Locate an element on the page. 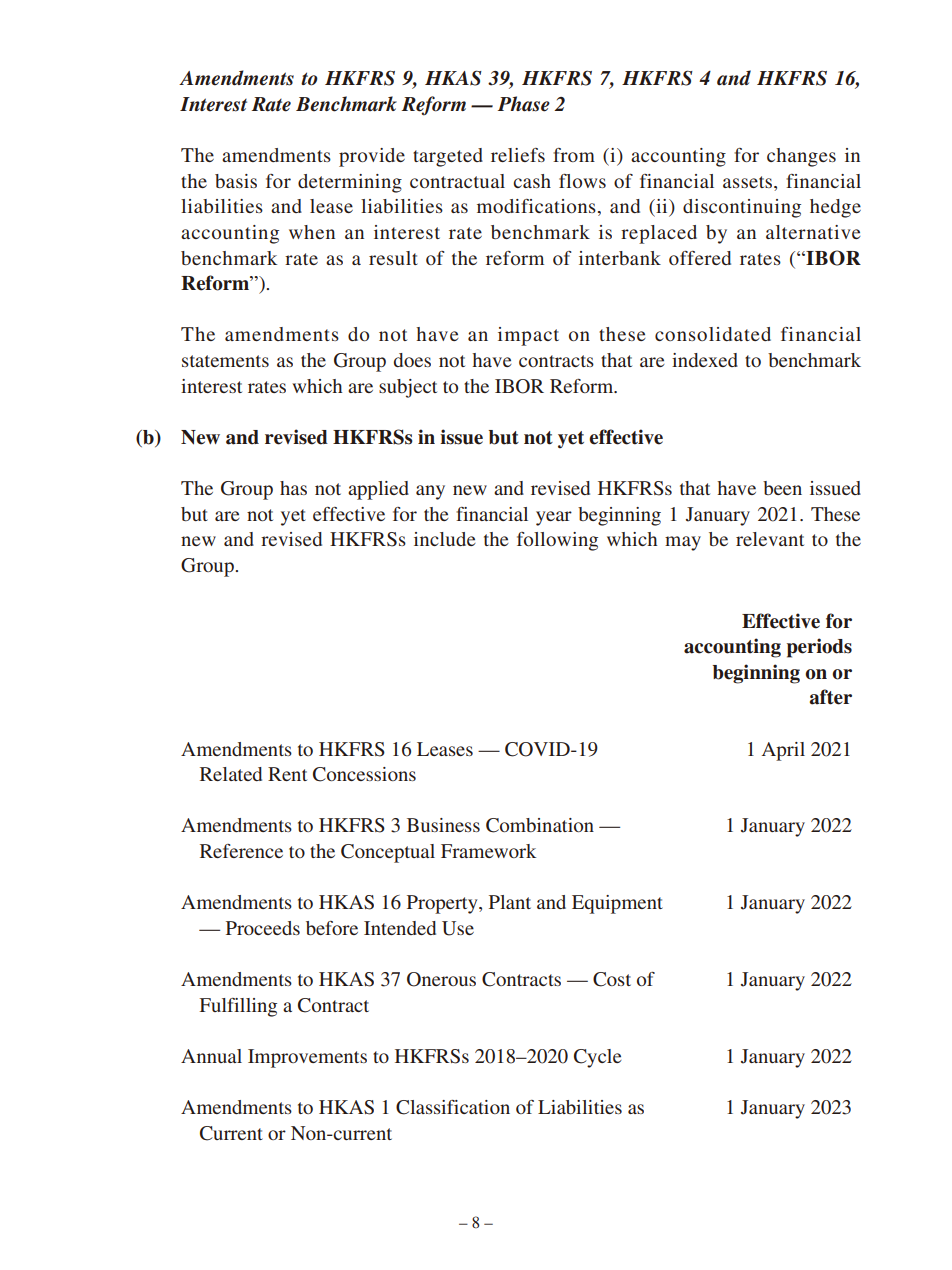  reliefs is located at coordinates (518, 155).
